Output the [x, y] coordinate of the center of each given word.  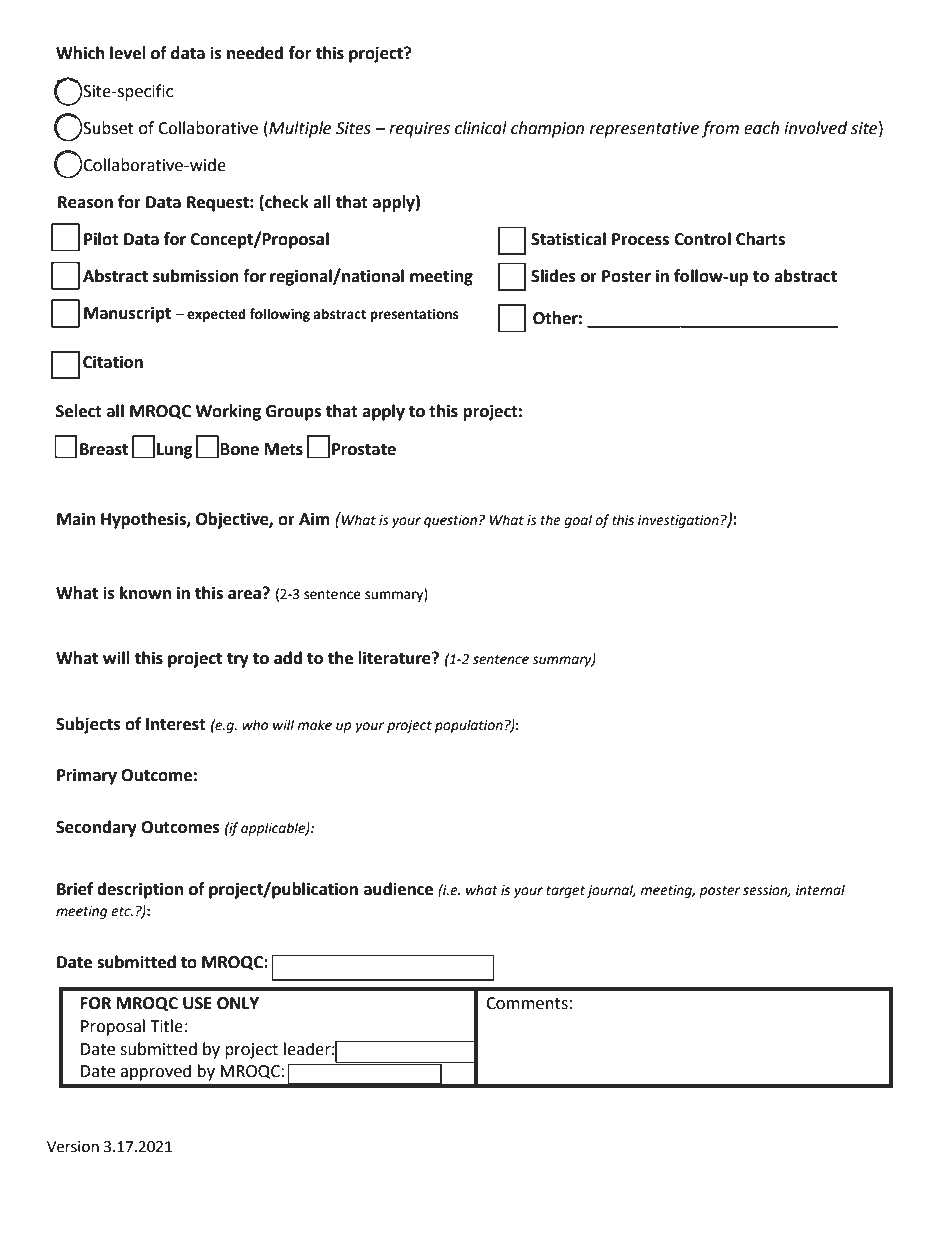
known [145, 593]
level [128, 53]
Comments [527, 1003]
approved [155, 1072]
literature [395, 658]
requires [419, 130]
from [720, 129]
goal [578, 521]
